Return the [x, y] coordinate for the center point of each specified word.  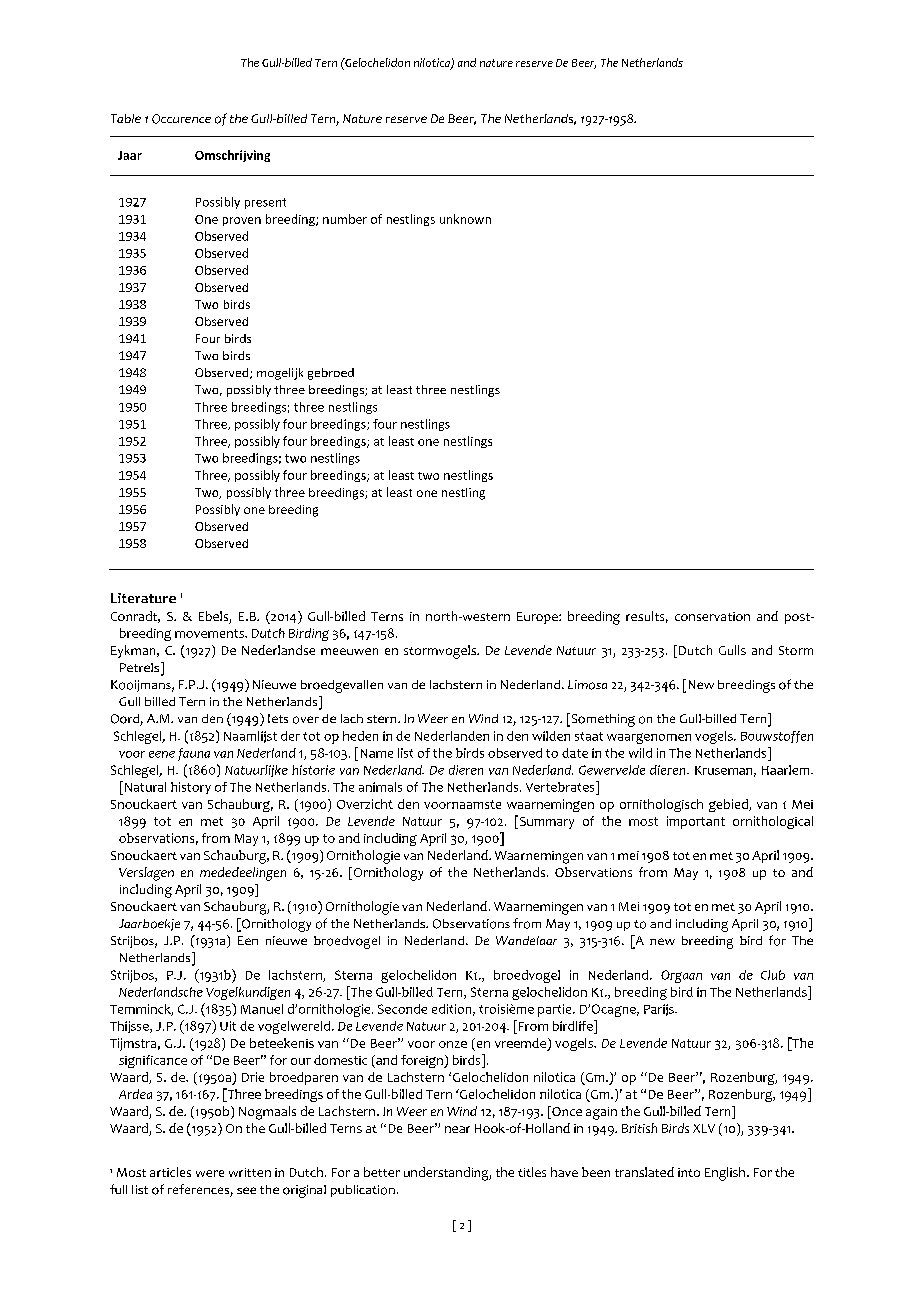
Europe [538, 618]
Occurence [181, 119]
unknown [465, 219]
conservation [712, 616]
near [457, 1129]
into [689, 1172]
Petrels [141, 668]
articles [170, 1172]
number [345, 219]
